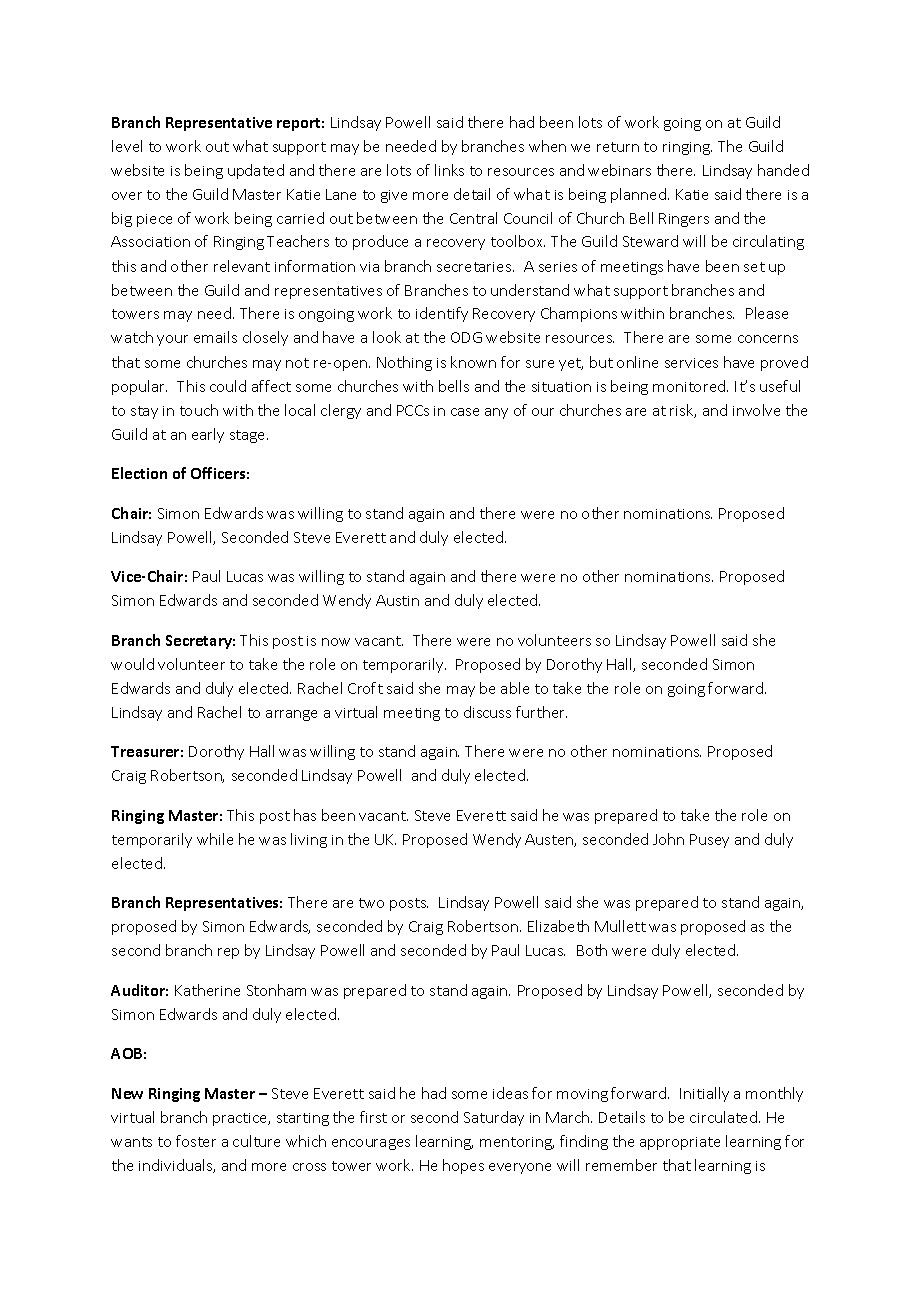  What do you see at coordinates (132, 664) in the screenshot?
I see `would` at bounding box center [132, 664].
